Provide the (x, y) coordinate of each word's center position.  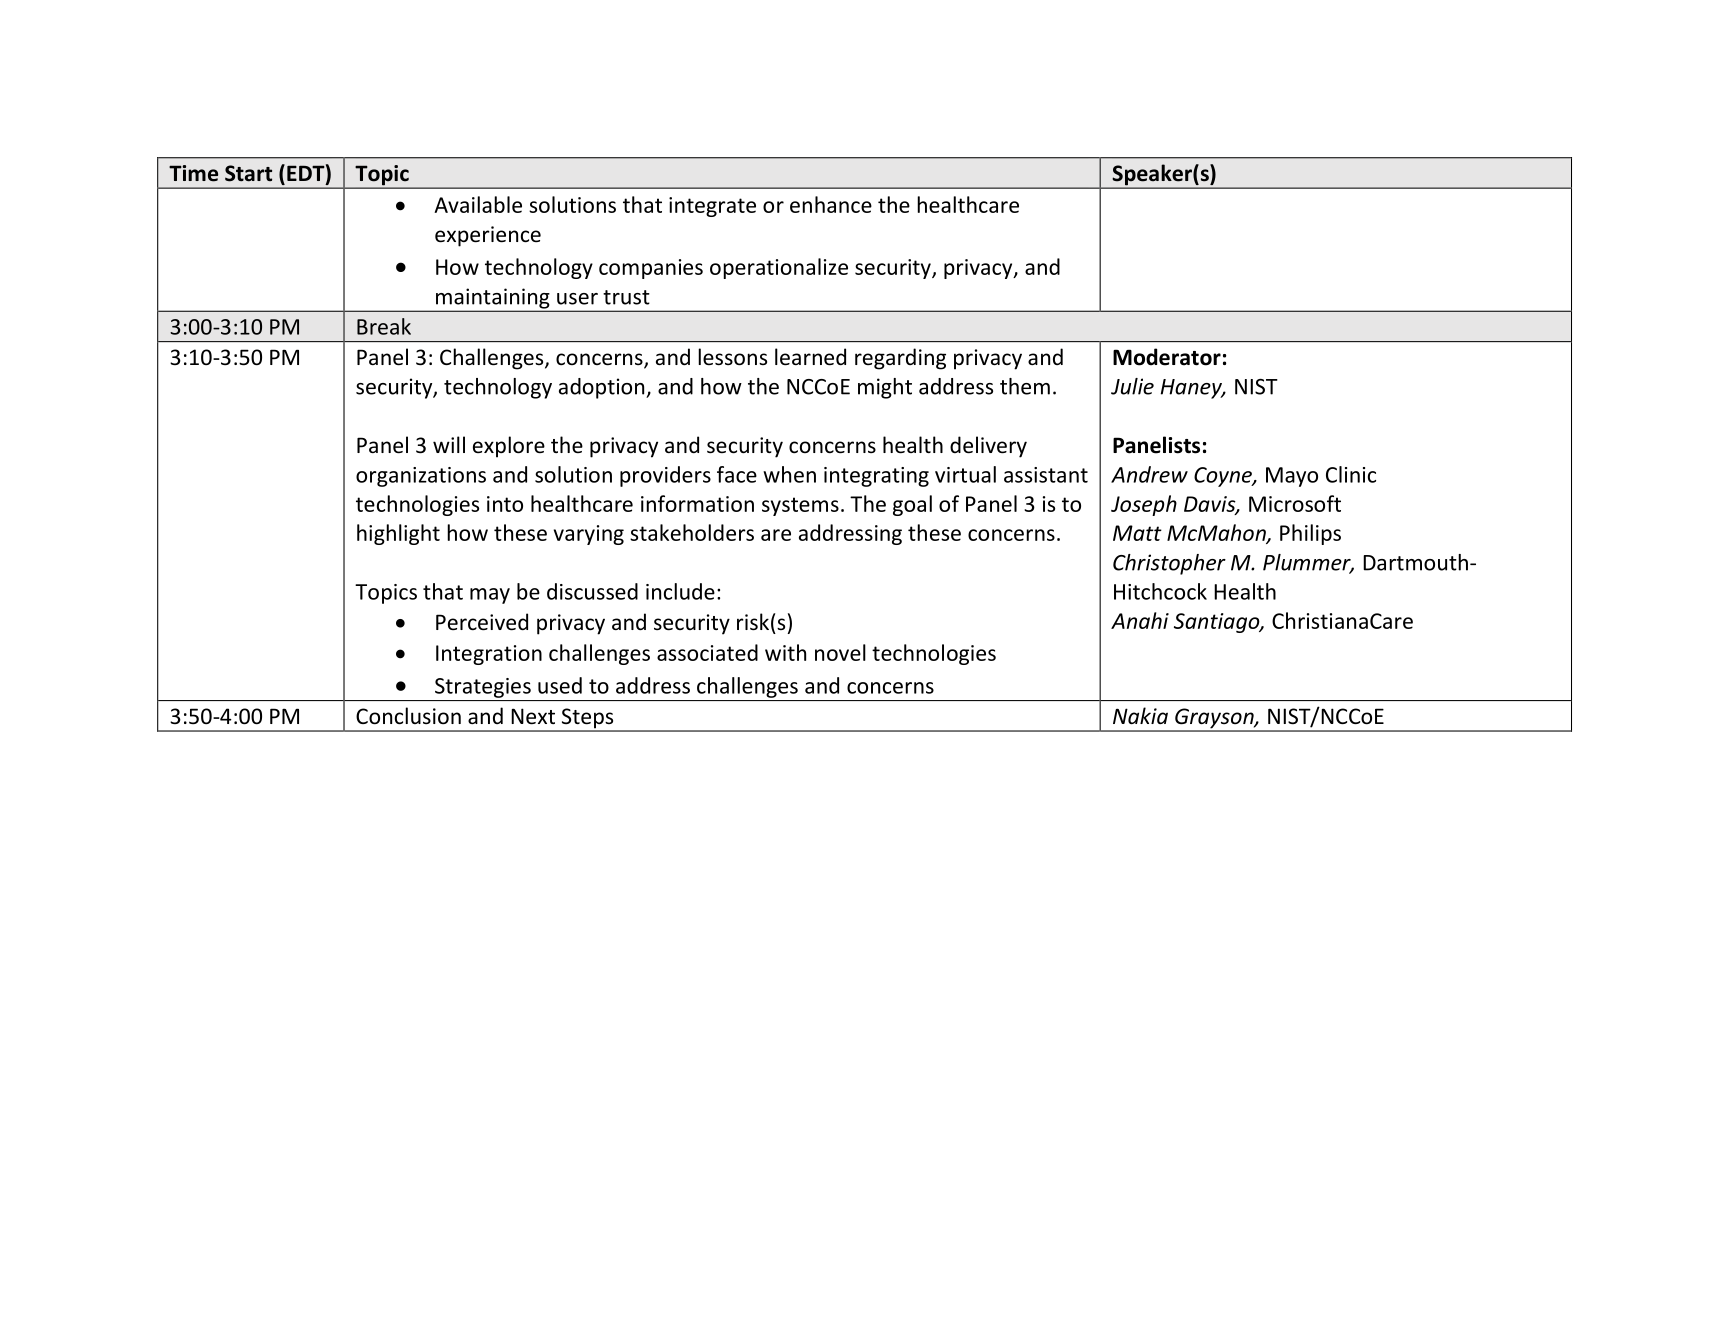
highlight (398, 534)
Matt (1137, 533)
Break (384, 326)
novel (840, 652)
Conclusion (408, 716)
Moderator (1167, 357)
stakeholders (692, 532)
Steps (587, 719)
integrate (712, 207)
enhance (831, 204)
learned (810, 357)
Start (248, 173)
